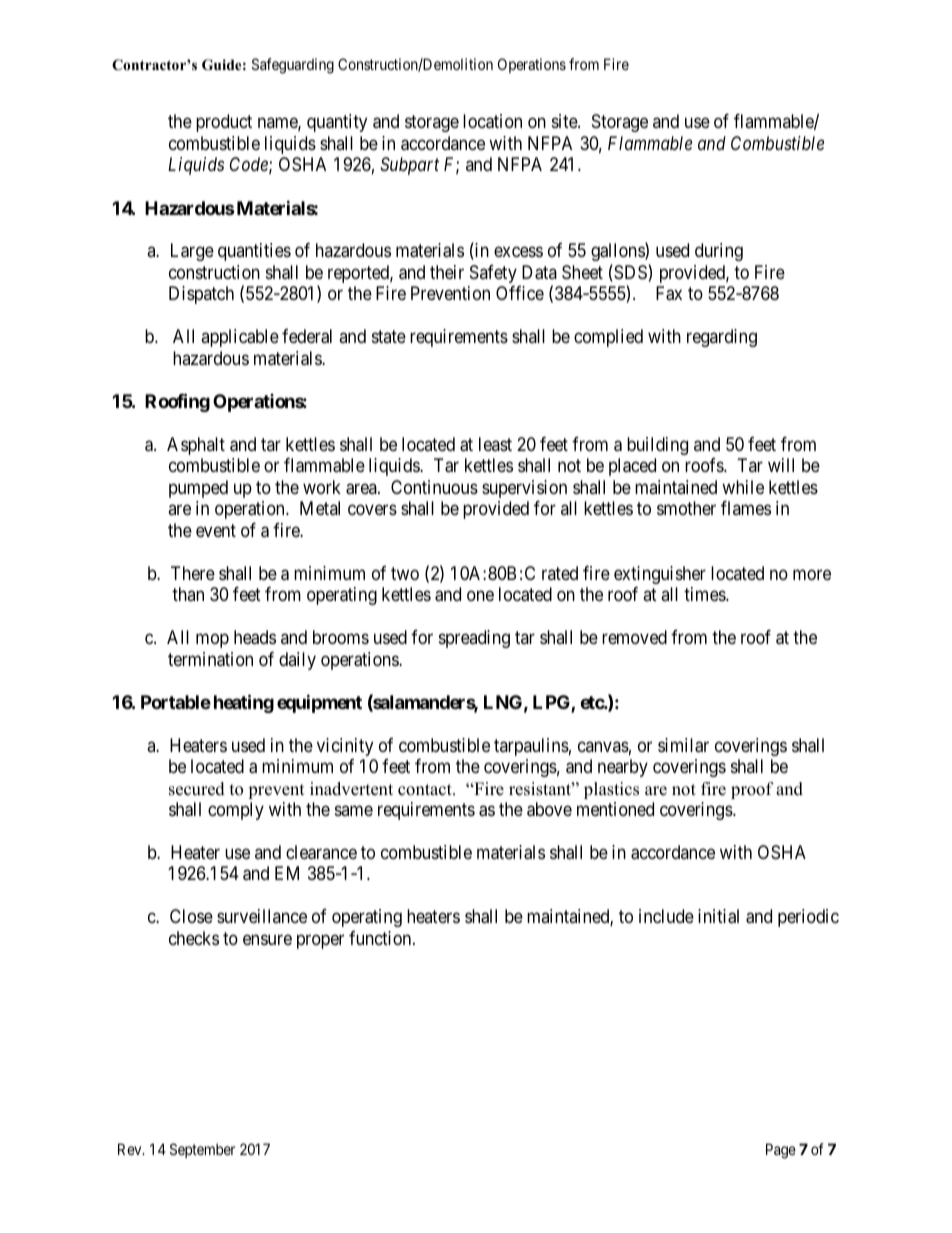 This document has height=1233, width=952. I want to click on site, so click(565, 121).
